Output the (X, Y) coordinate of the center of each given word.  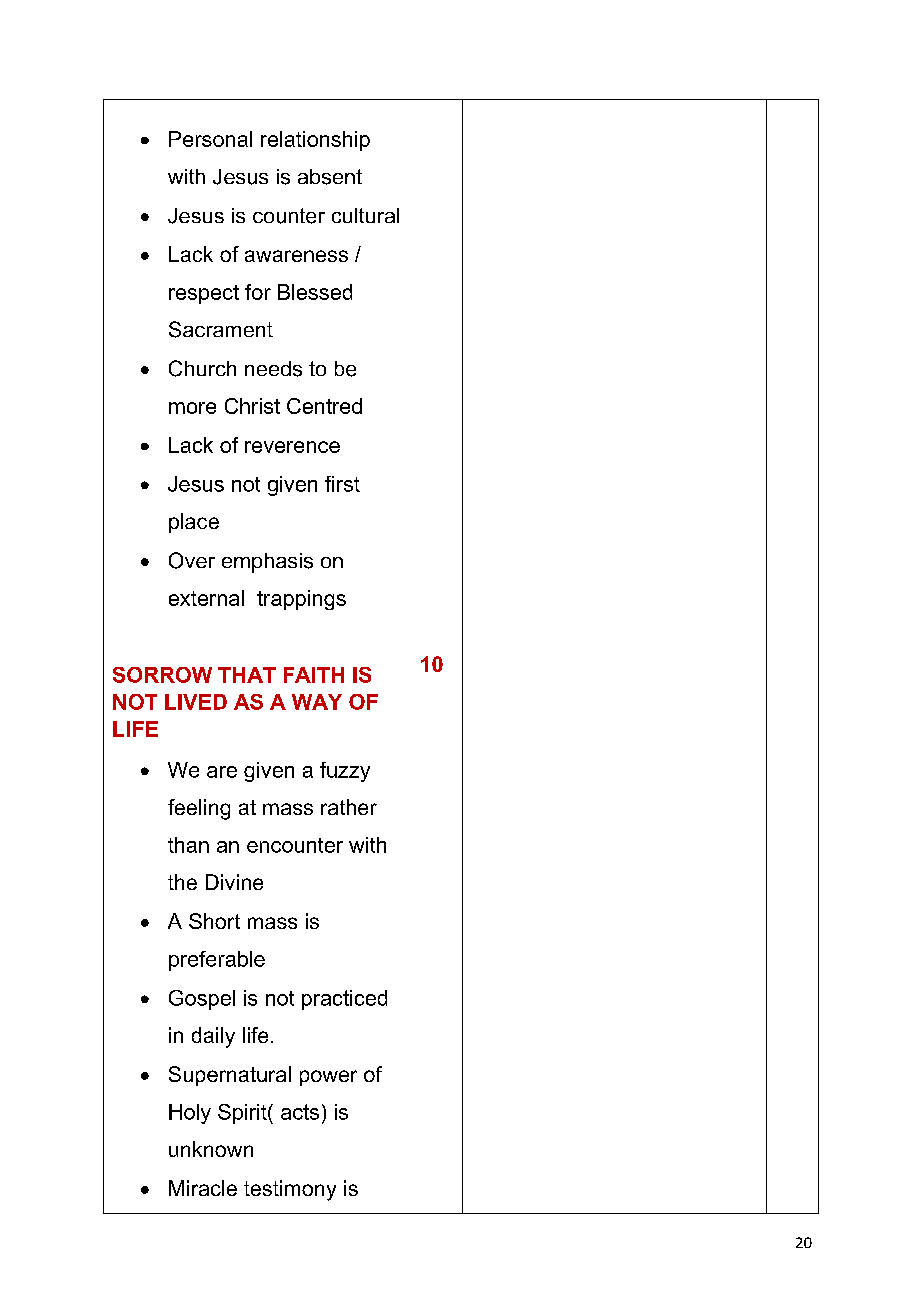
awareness (296, 256)
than (188, 845)
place (194, 523)
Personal (210, 139)
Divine (234, 882)
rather (349, 807)
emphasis (267, 563)
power (328, 1078)
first (342, 484)
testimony (290, 1190)
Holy (190, 1114)
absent (330, 177)
